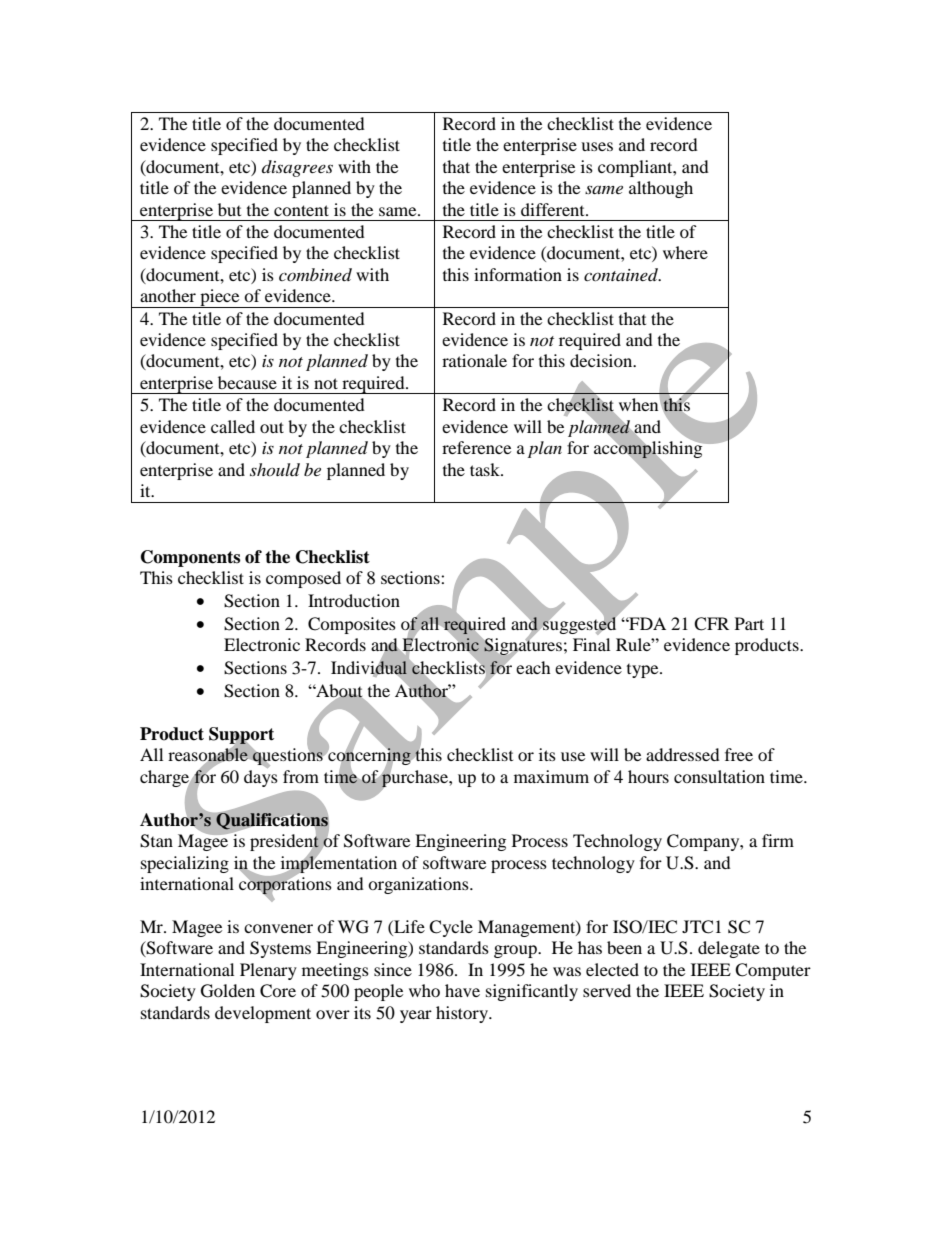  Describe the element at coordinates (229, 209) in the screenshot. I see `but` at that location.
